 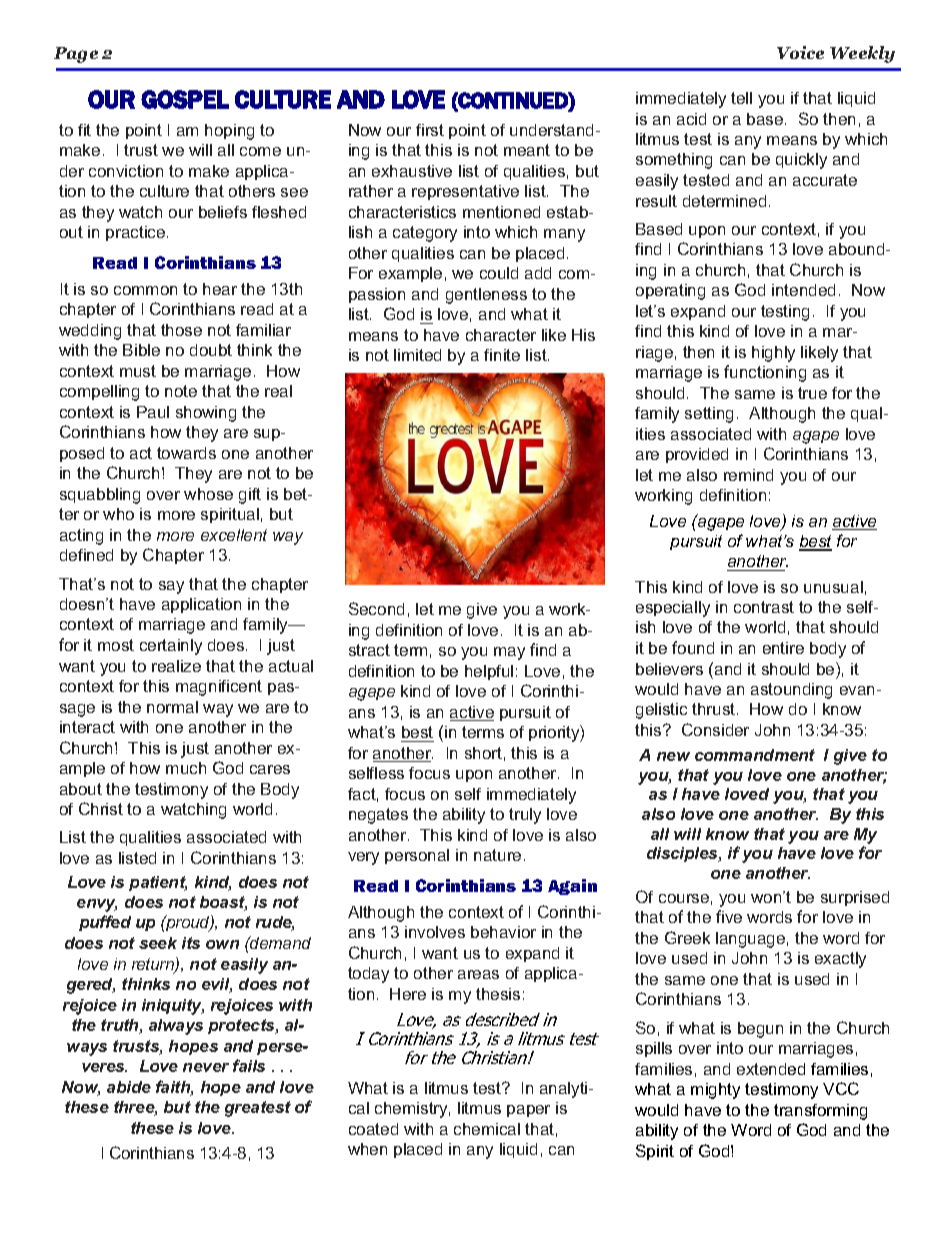 I want to click on tell, so click(x=741, y=98).
